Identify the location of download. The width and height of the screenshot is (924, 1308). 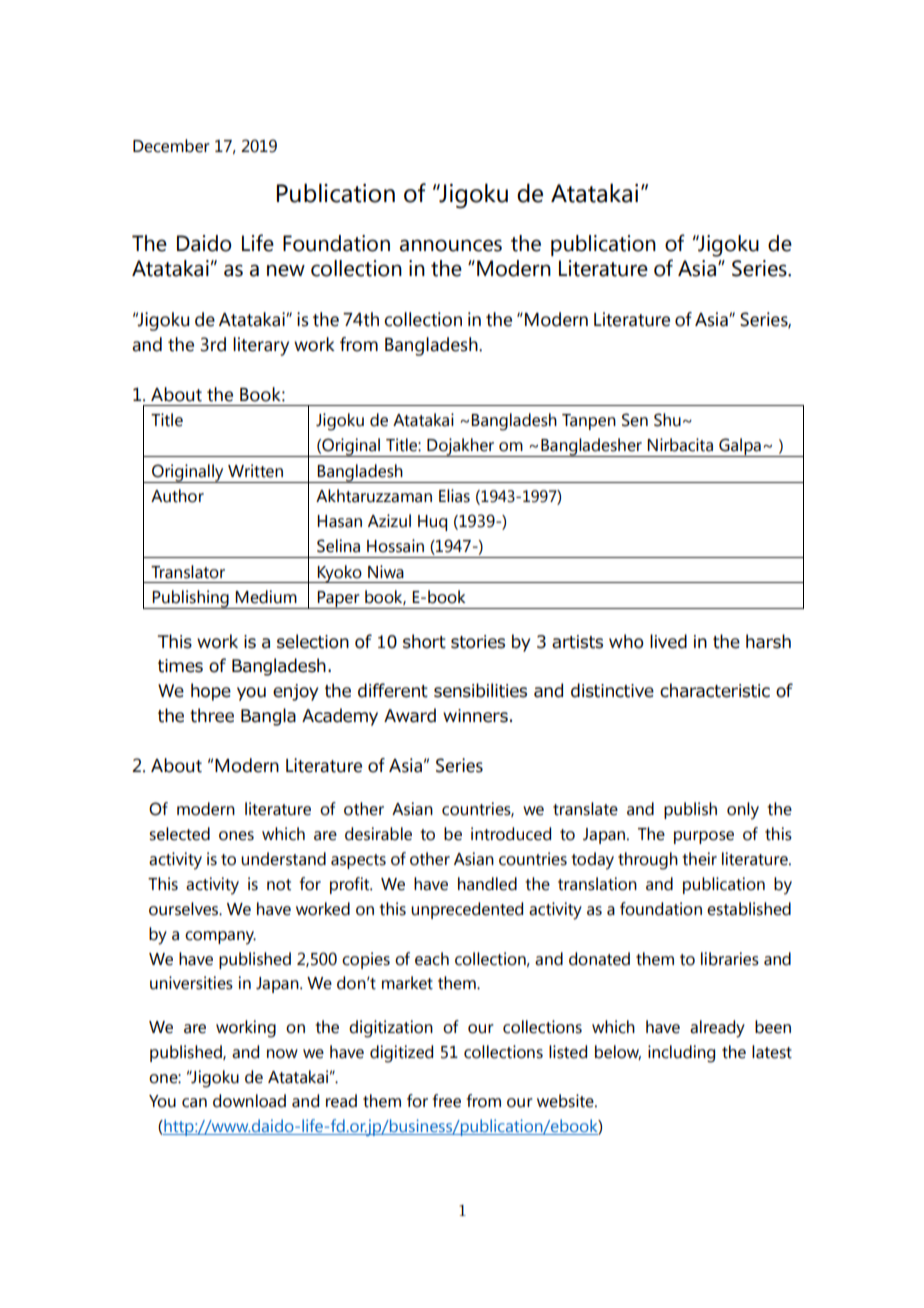
(249, 1101).
